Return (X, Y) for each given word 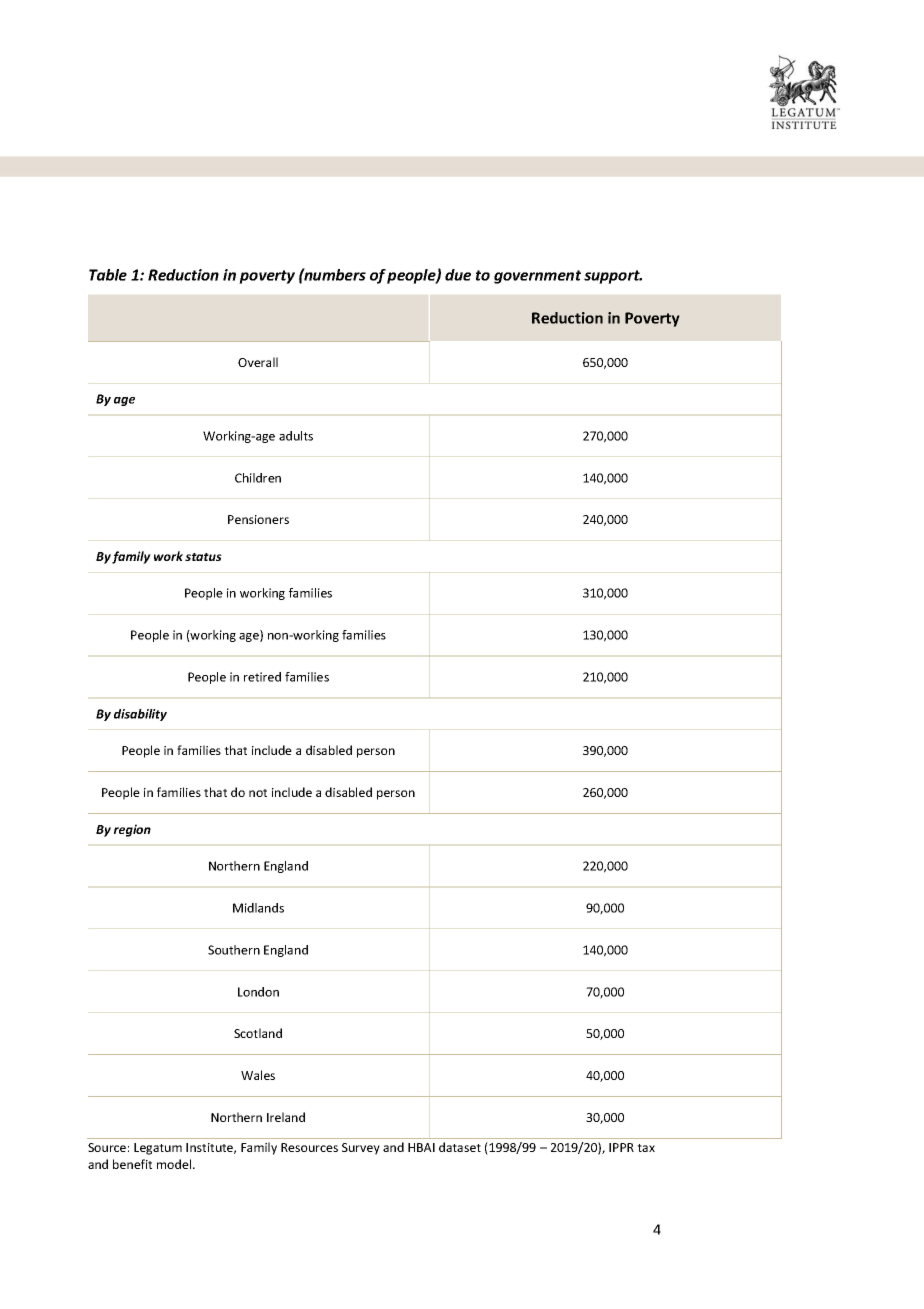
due (458, 275)
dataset (460, 1147)
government (537, 277)
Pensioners (258, 519)
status (203, 557)
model (175, 1164)
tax (646, 1148)
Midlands (258, 908)
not (258, 793)
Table (108, 275)
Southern (234, 950)
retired (262, 677)
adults (296, 436)
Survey (361, 1149)
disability (140, 715)
